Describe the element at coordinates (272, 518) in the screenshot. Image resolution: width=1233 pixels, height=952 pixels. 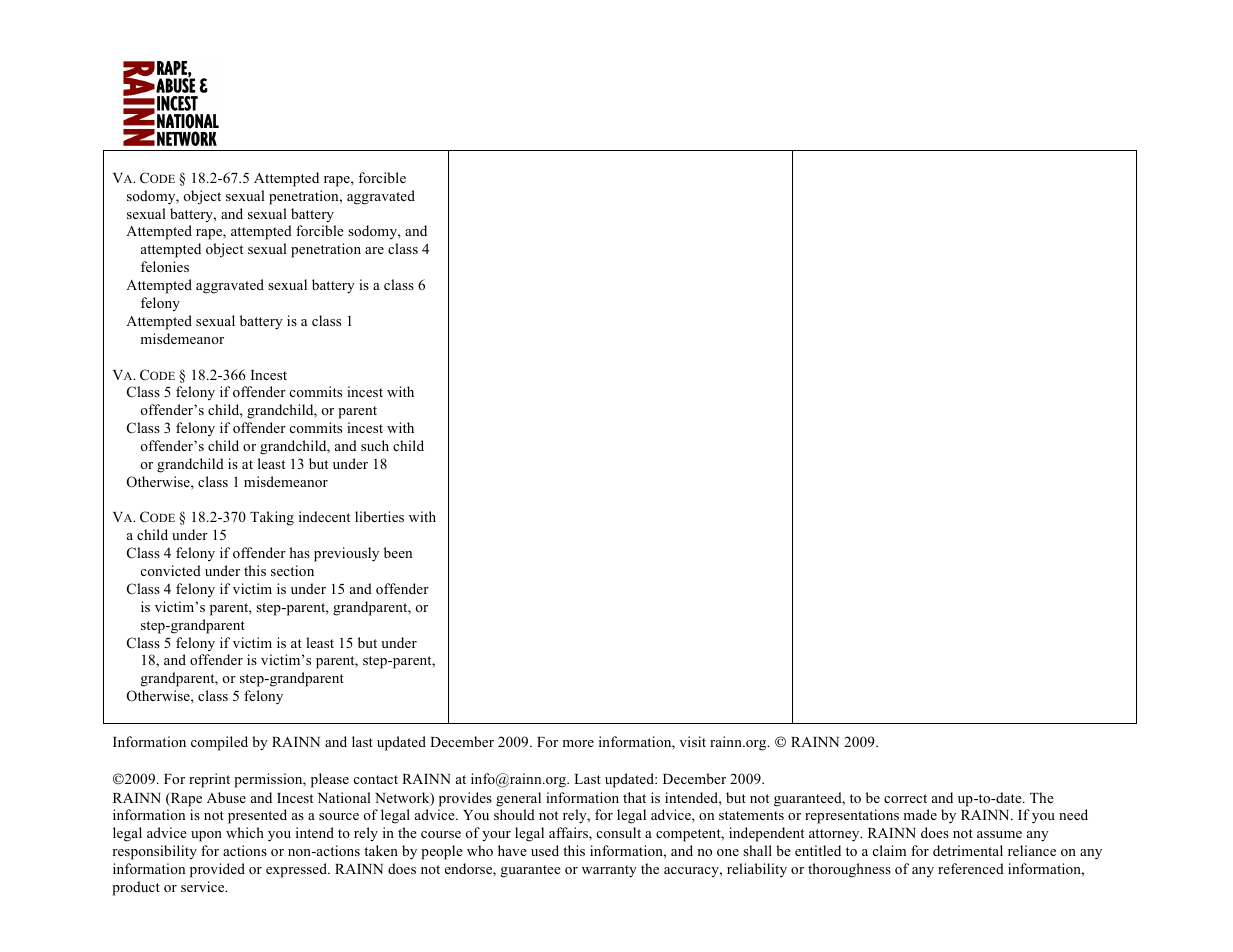
I see `Taking` at that location.
